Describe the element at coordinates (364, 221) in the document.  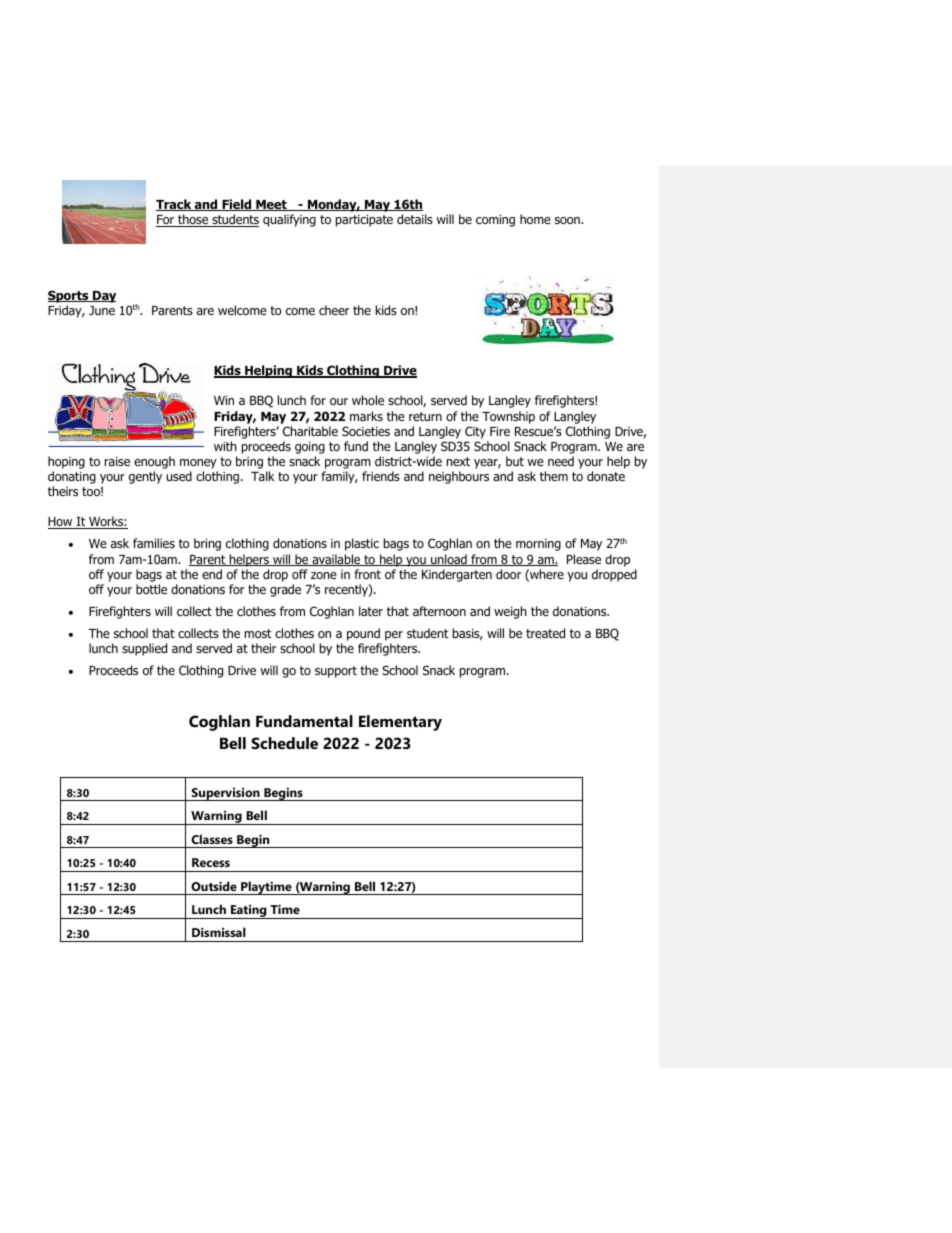
I see `participate` at that location.
